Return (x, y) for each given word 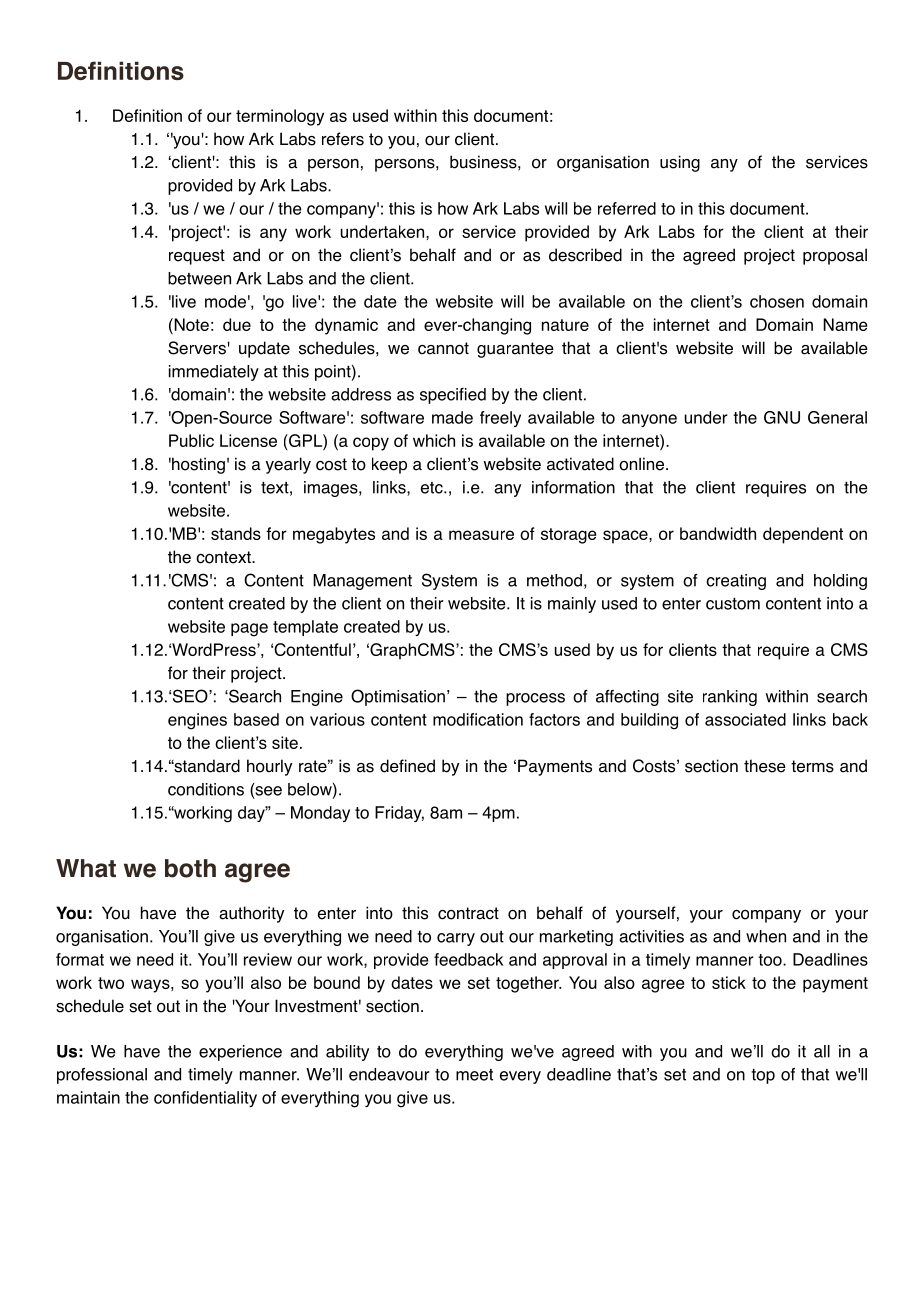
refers (343, 139)
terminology (280, 117)
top (763, 1076)
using (680, 163)
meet (474, 1075)
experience (240, 1053)
